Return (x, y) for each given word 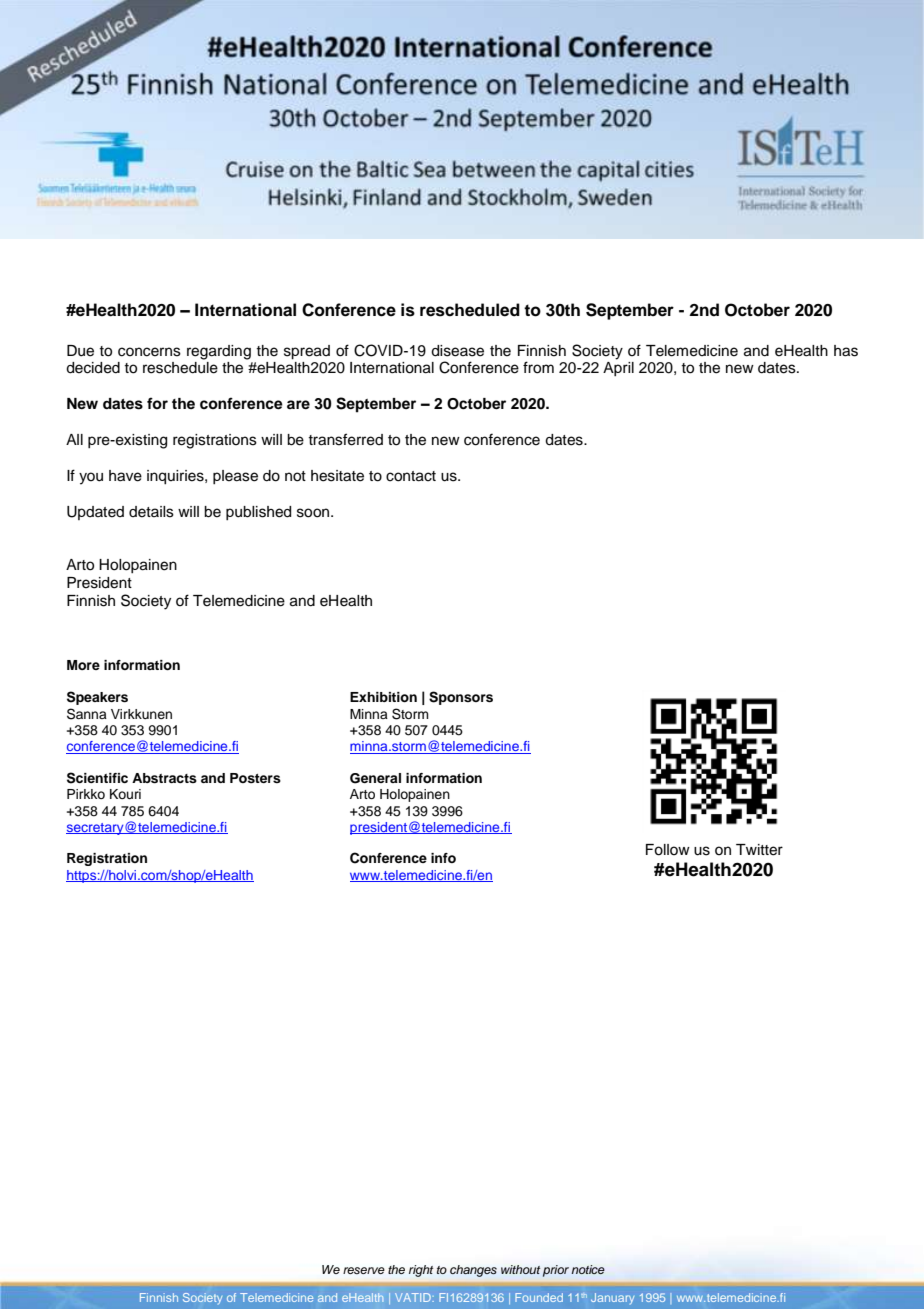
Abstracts (164, 778)
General (375, 778)
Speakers (97, 698)
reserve (364, 1270)
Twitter (759, 850)
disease (457, 351)
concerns (149, 352)
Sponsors (461, 698)
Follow (668, 850)
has (846, 351)
